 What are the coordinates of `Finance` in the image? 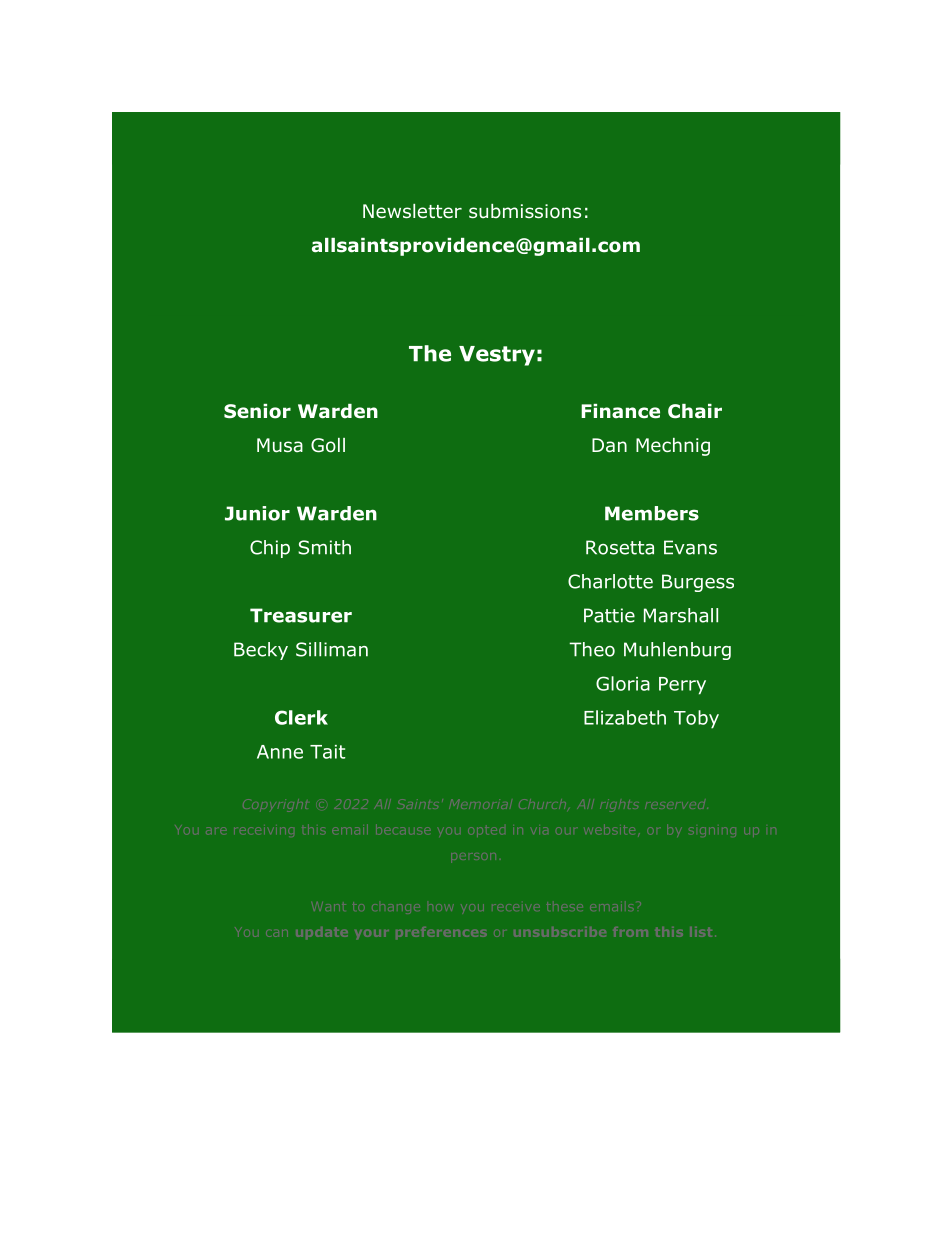 It's located at (620, 411).
